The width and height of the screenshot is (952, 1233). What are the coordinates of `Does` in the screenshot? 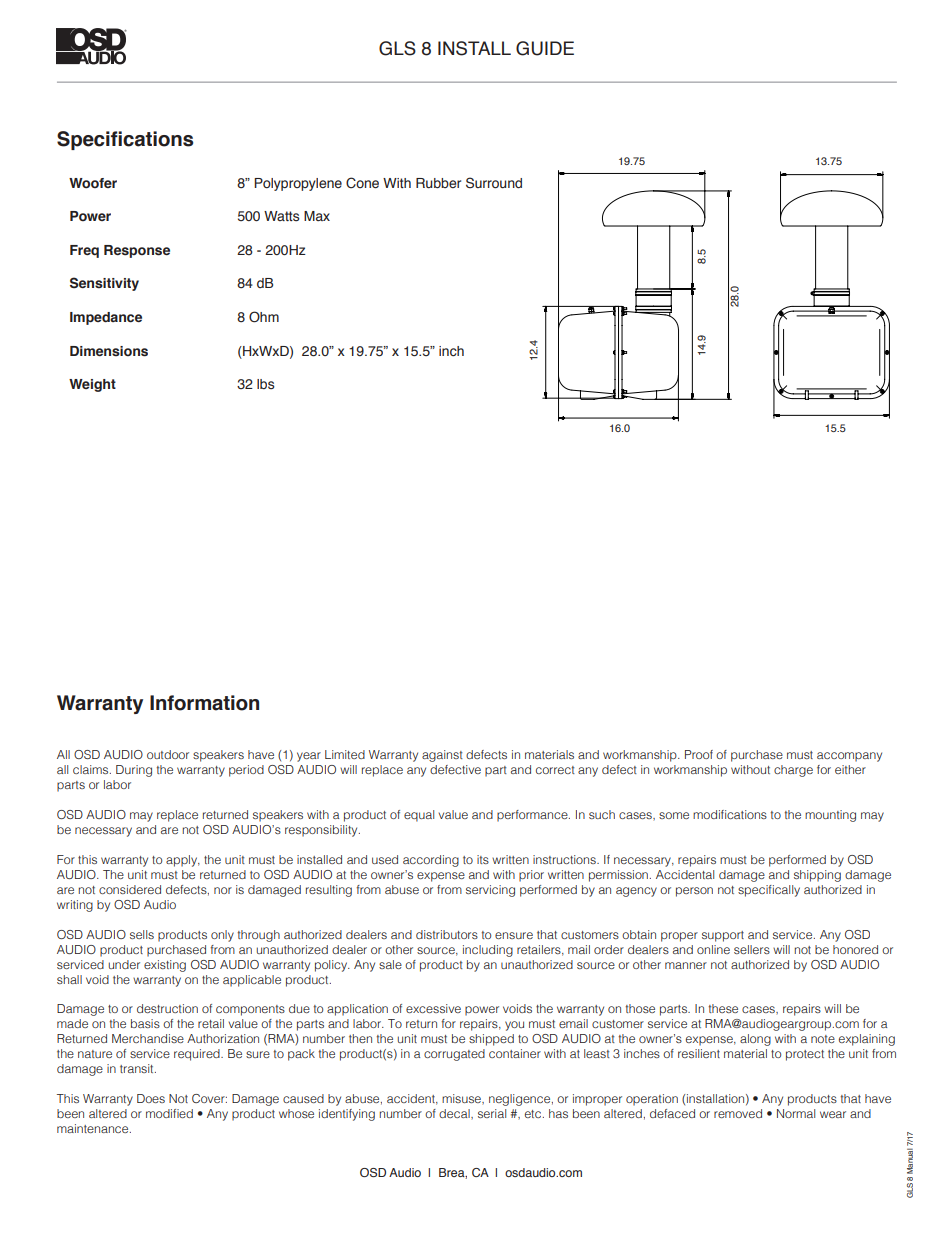 It's located at (151, 1098).
